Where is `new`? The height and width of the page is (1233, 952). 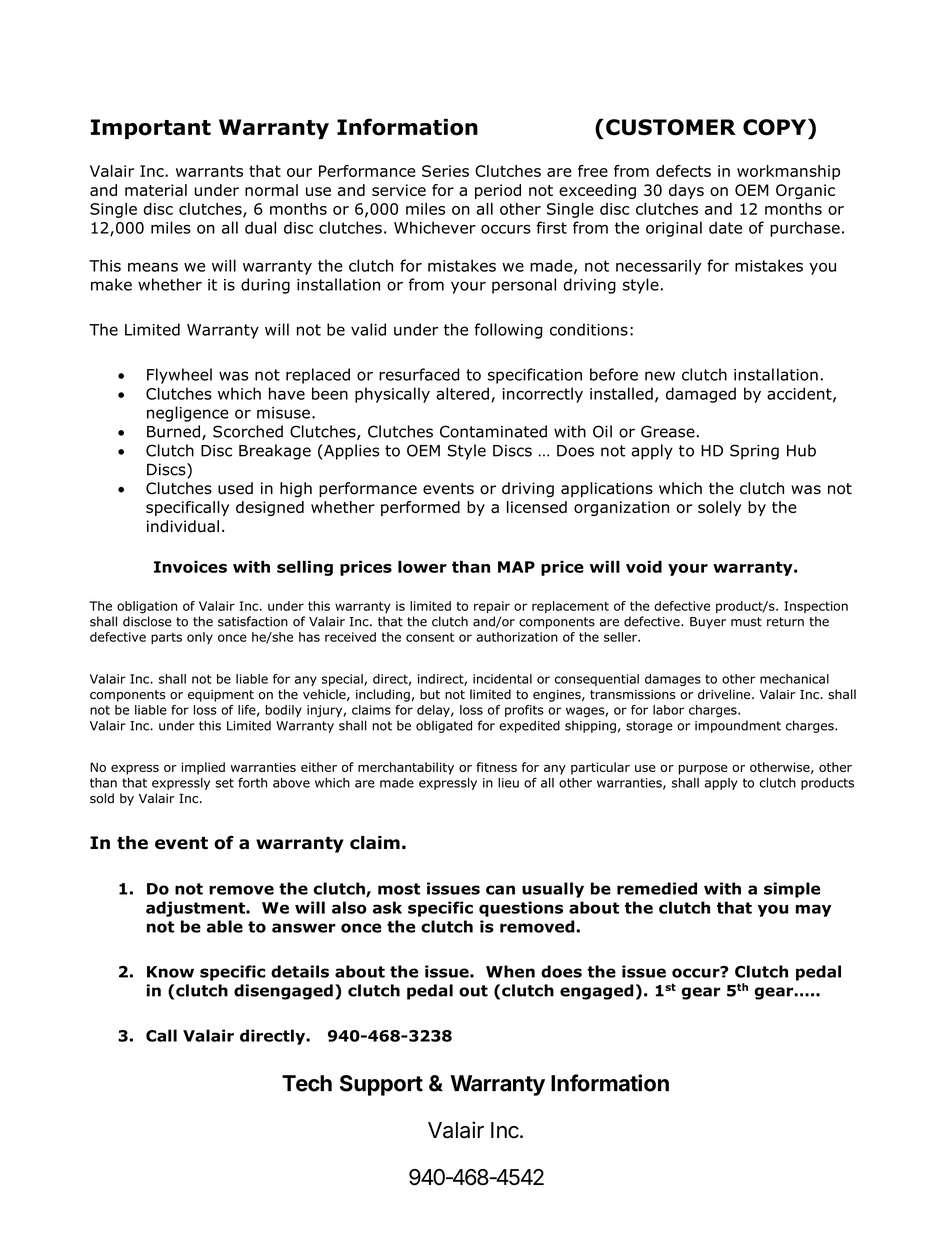 new is located at coordinates (660, 376).
